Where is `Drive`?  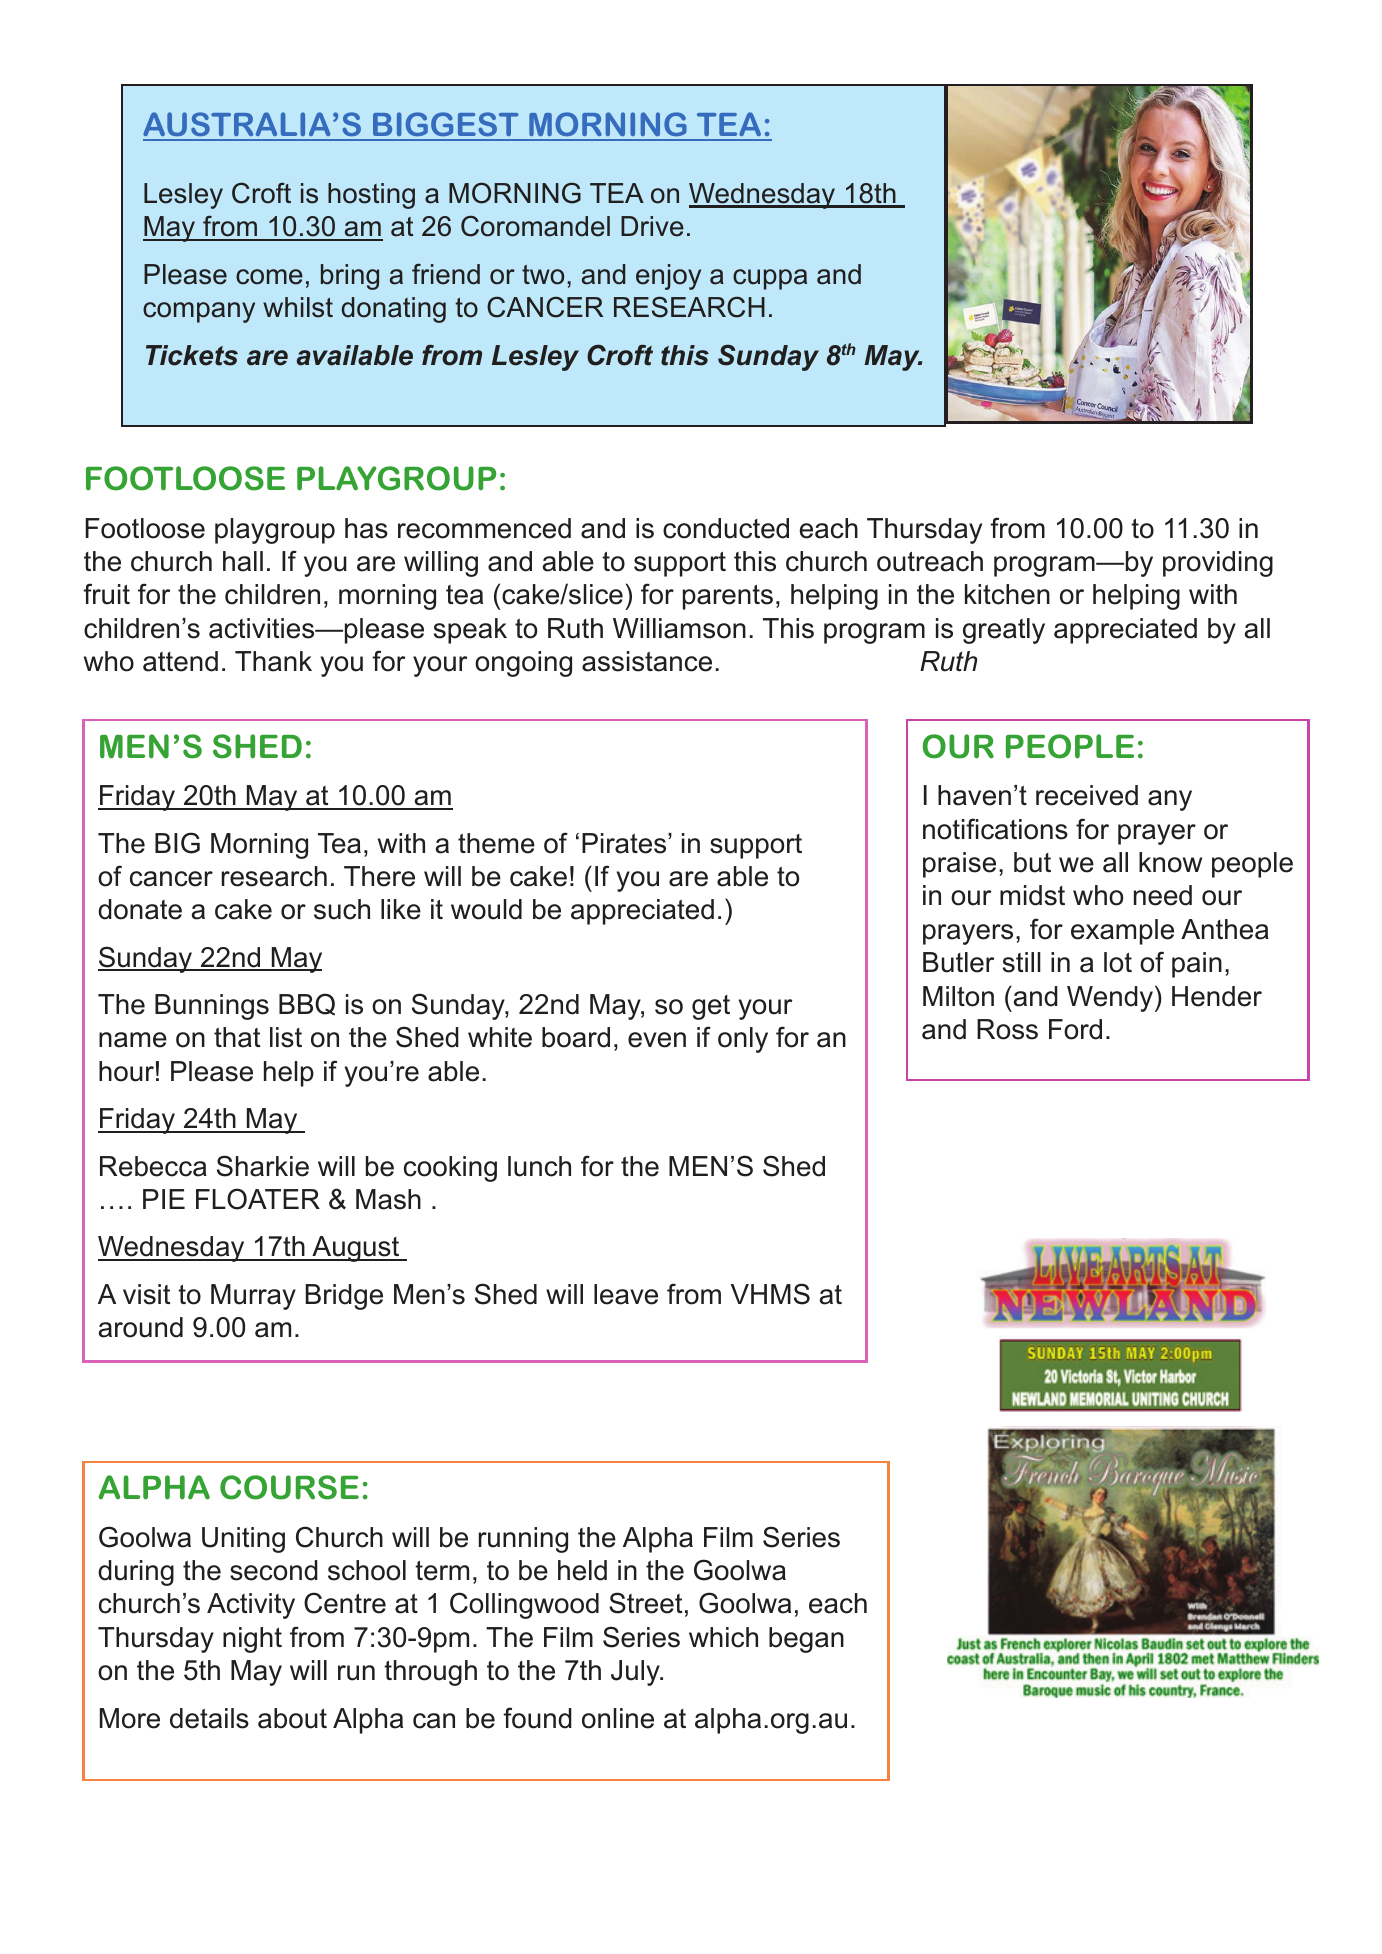
Drive is located at coordinates (652, 226).
